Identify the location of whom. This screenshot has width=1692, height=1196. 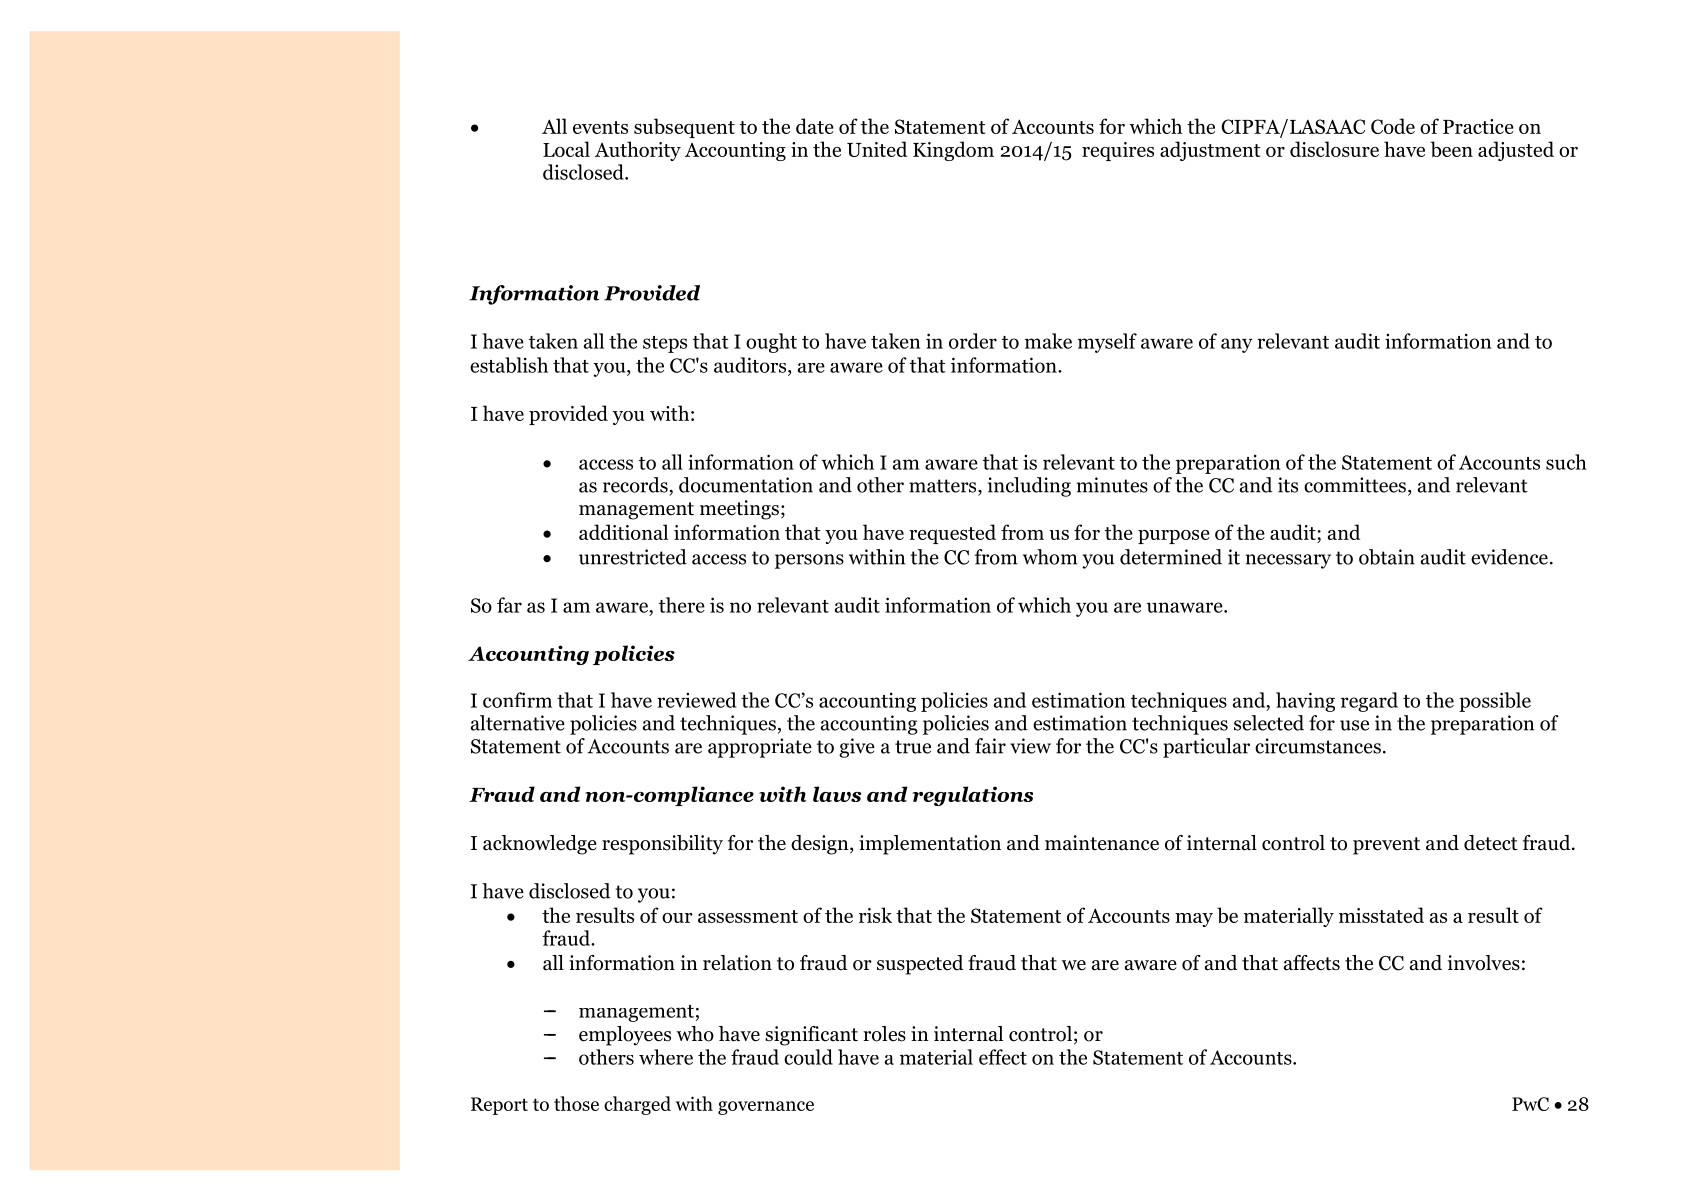
(1050, 557).
